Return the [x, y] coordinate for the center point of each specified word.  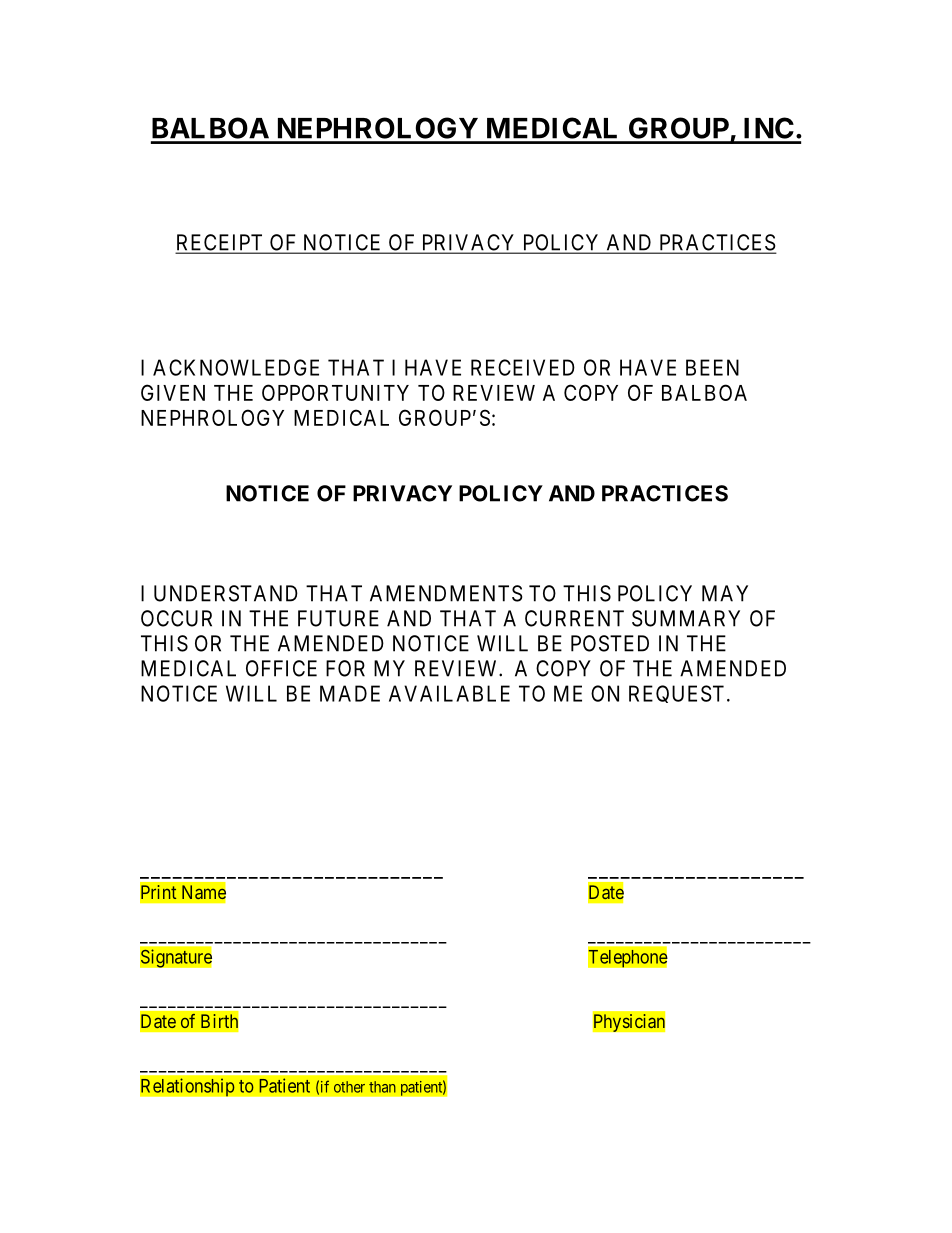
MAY [725, 593]
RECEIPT [221, 243]
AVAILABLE [449, 693]
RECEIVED [523, 367]
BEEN [712, 367]
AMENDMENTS [446, 593]
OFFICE [281, 668]
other [349, 1087]
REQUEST [676, 694]
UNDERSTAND [226, 593]
